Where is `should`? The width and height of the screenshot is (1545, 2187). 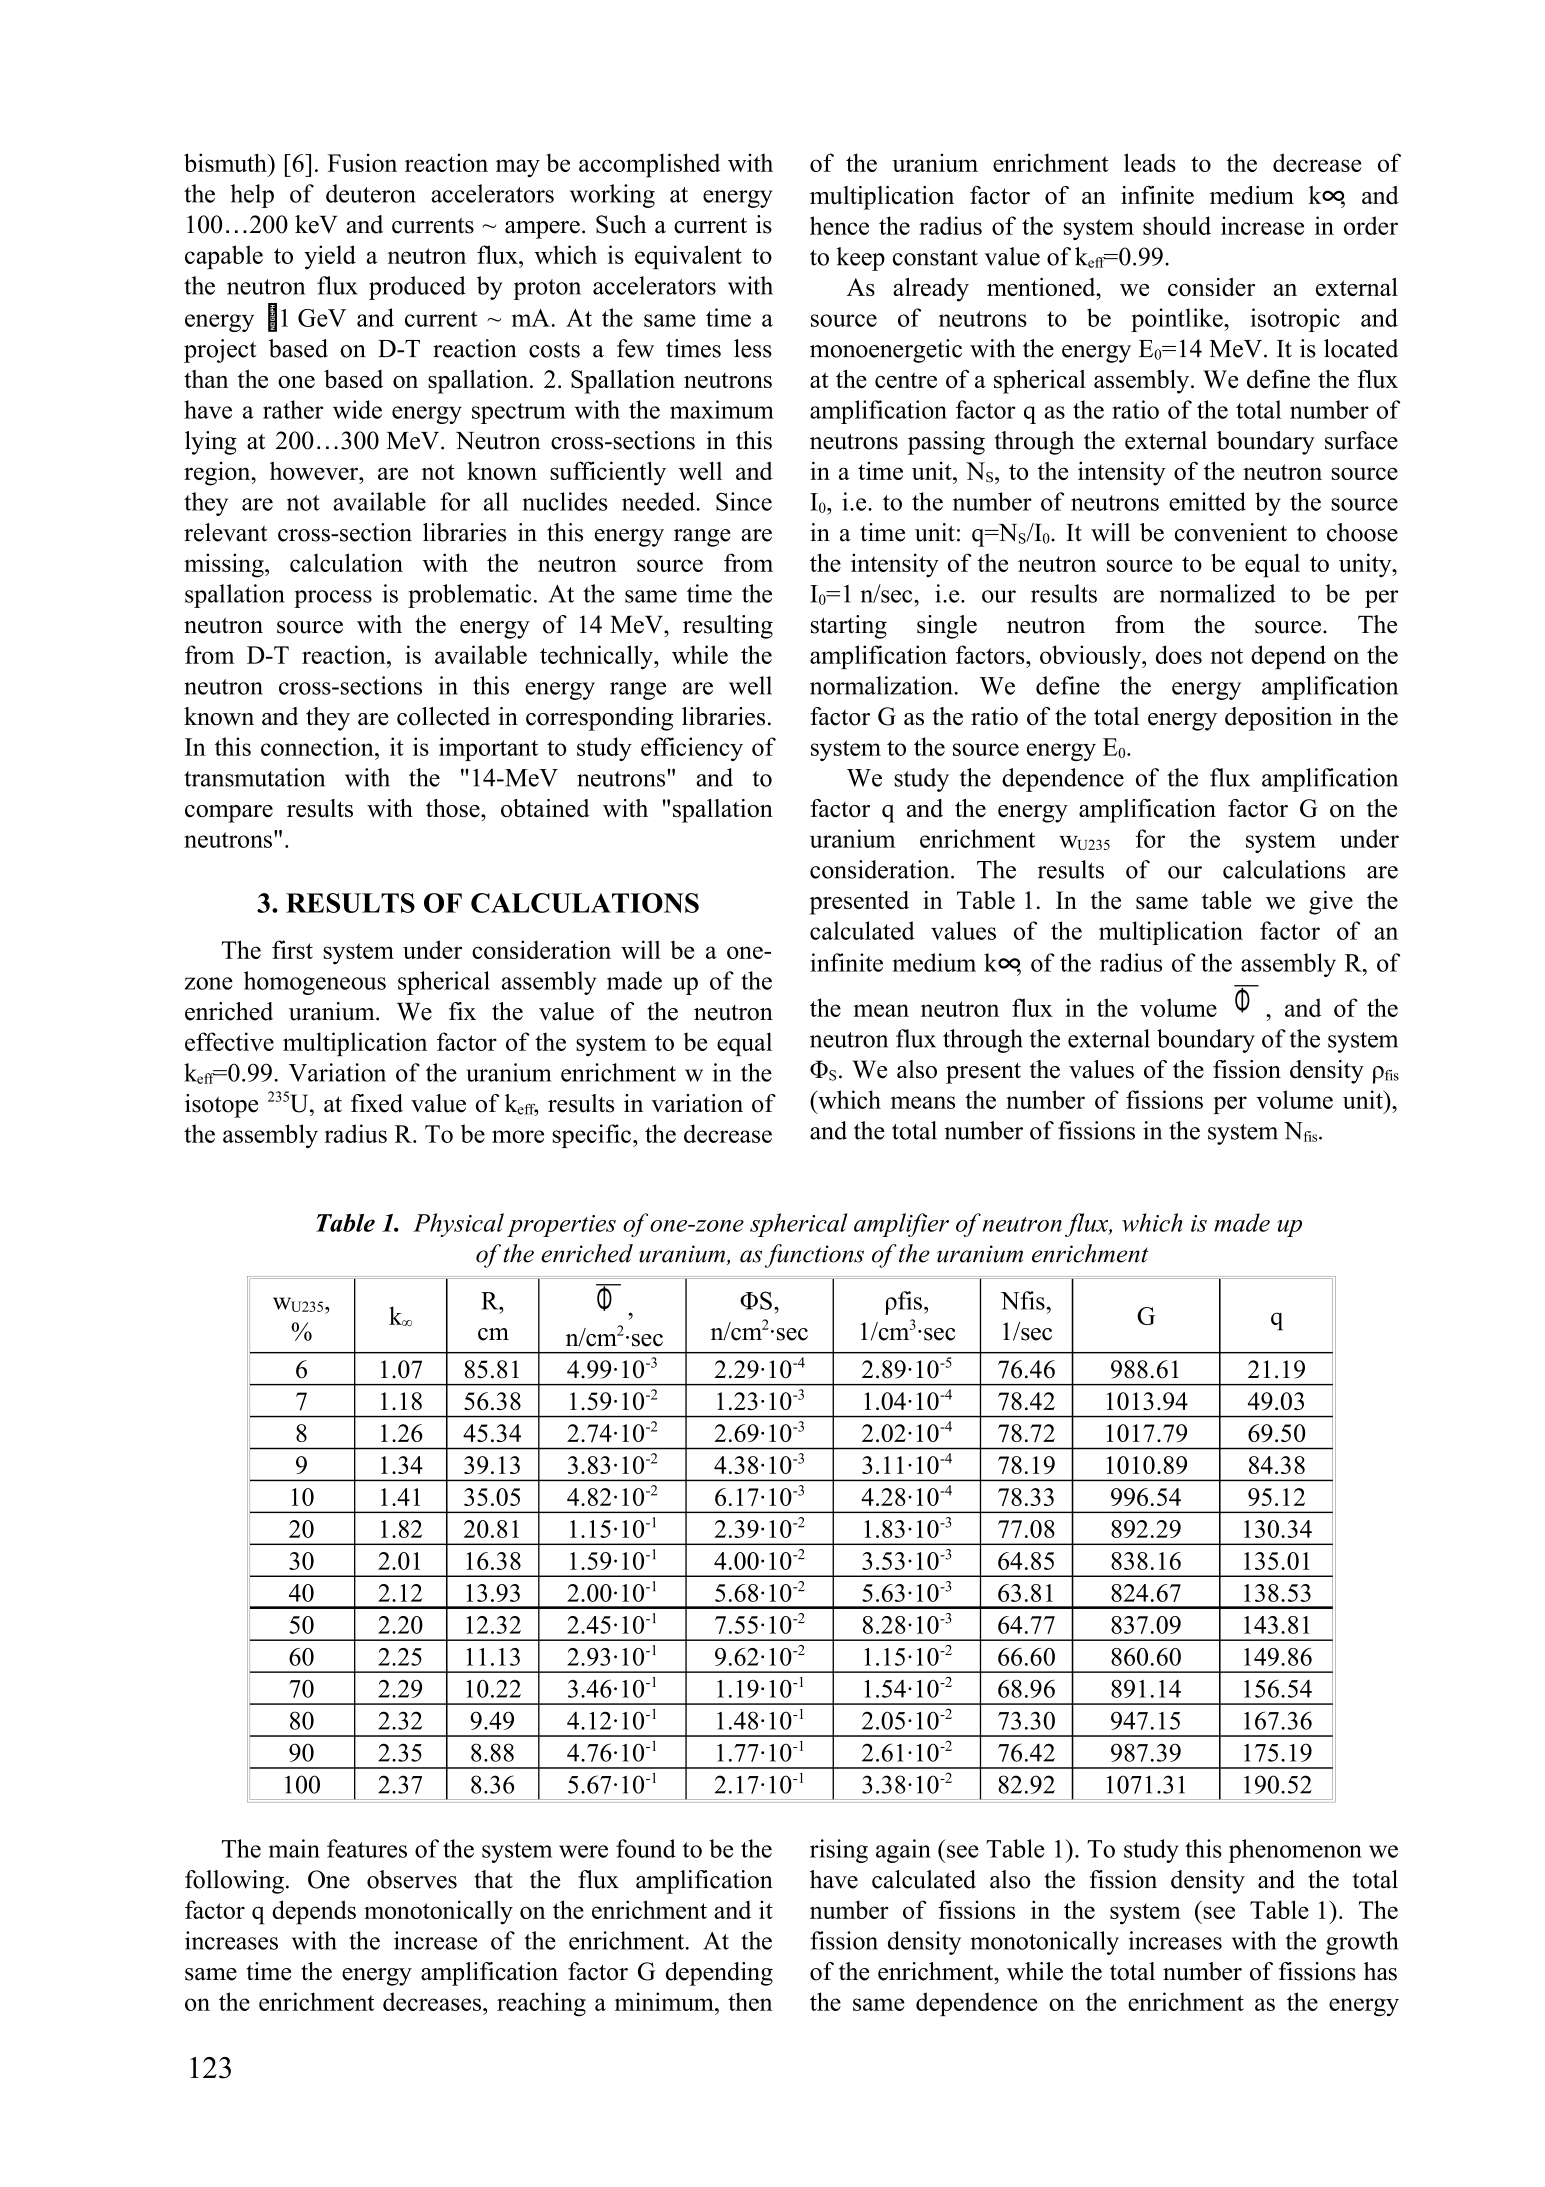 should is located at coordinates (1177, 225).
